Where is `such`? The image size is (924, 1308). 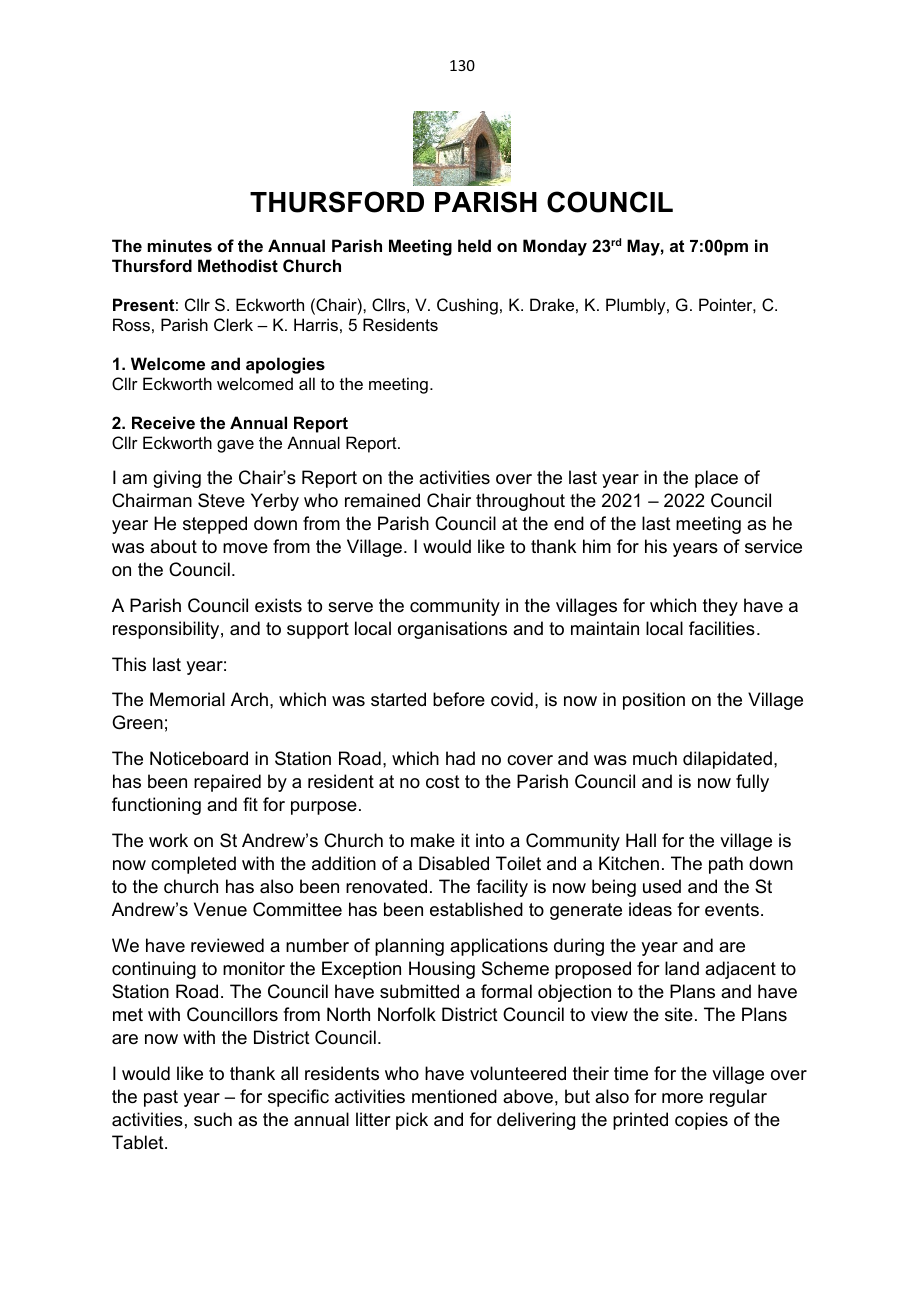
such is located at coordinates (213, 1119).
